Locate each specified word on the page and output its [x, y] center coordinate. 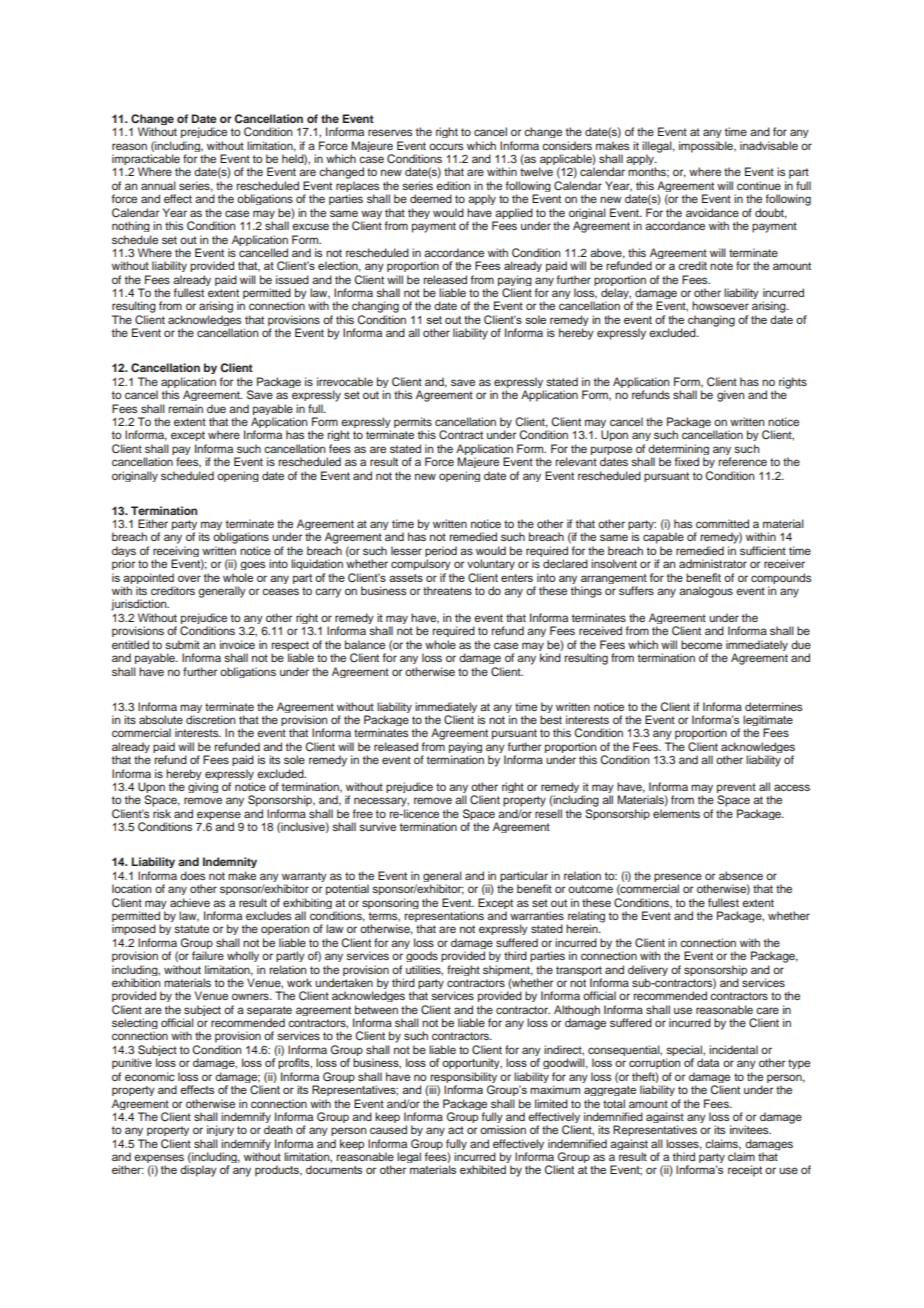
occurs [446, 146]
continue [759, 185]
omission [503, 1129]
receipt [745, 1171]
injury [220, 1130]
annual [158, 185]
